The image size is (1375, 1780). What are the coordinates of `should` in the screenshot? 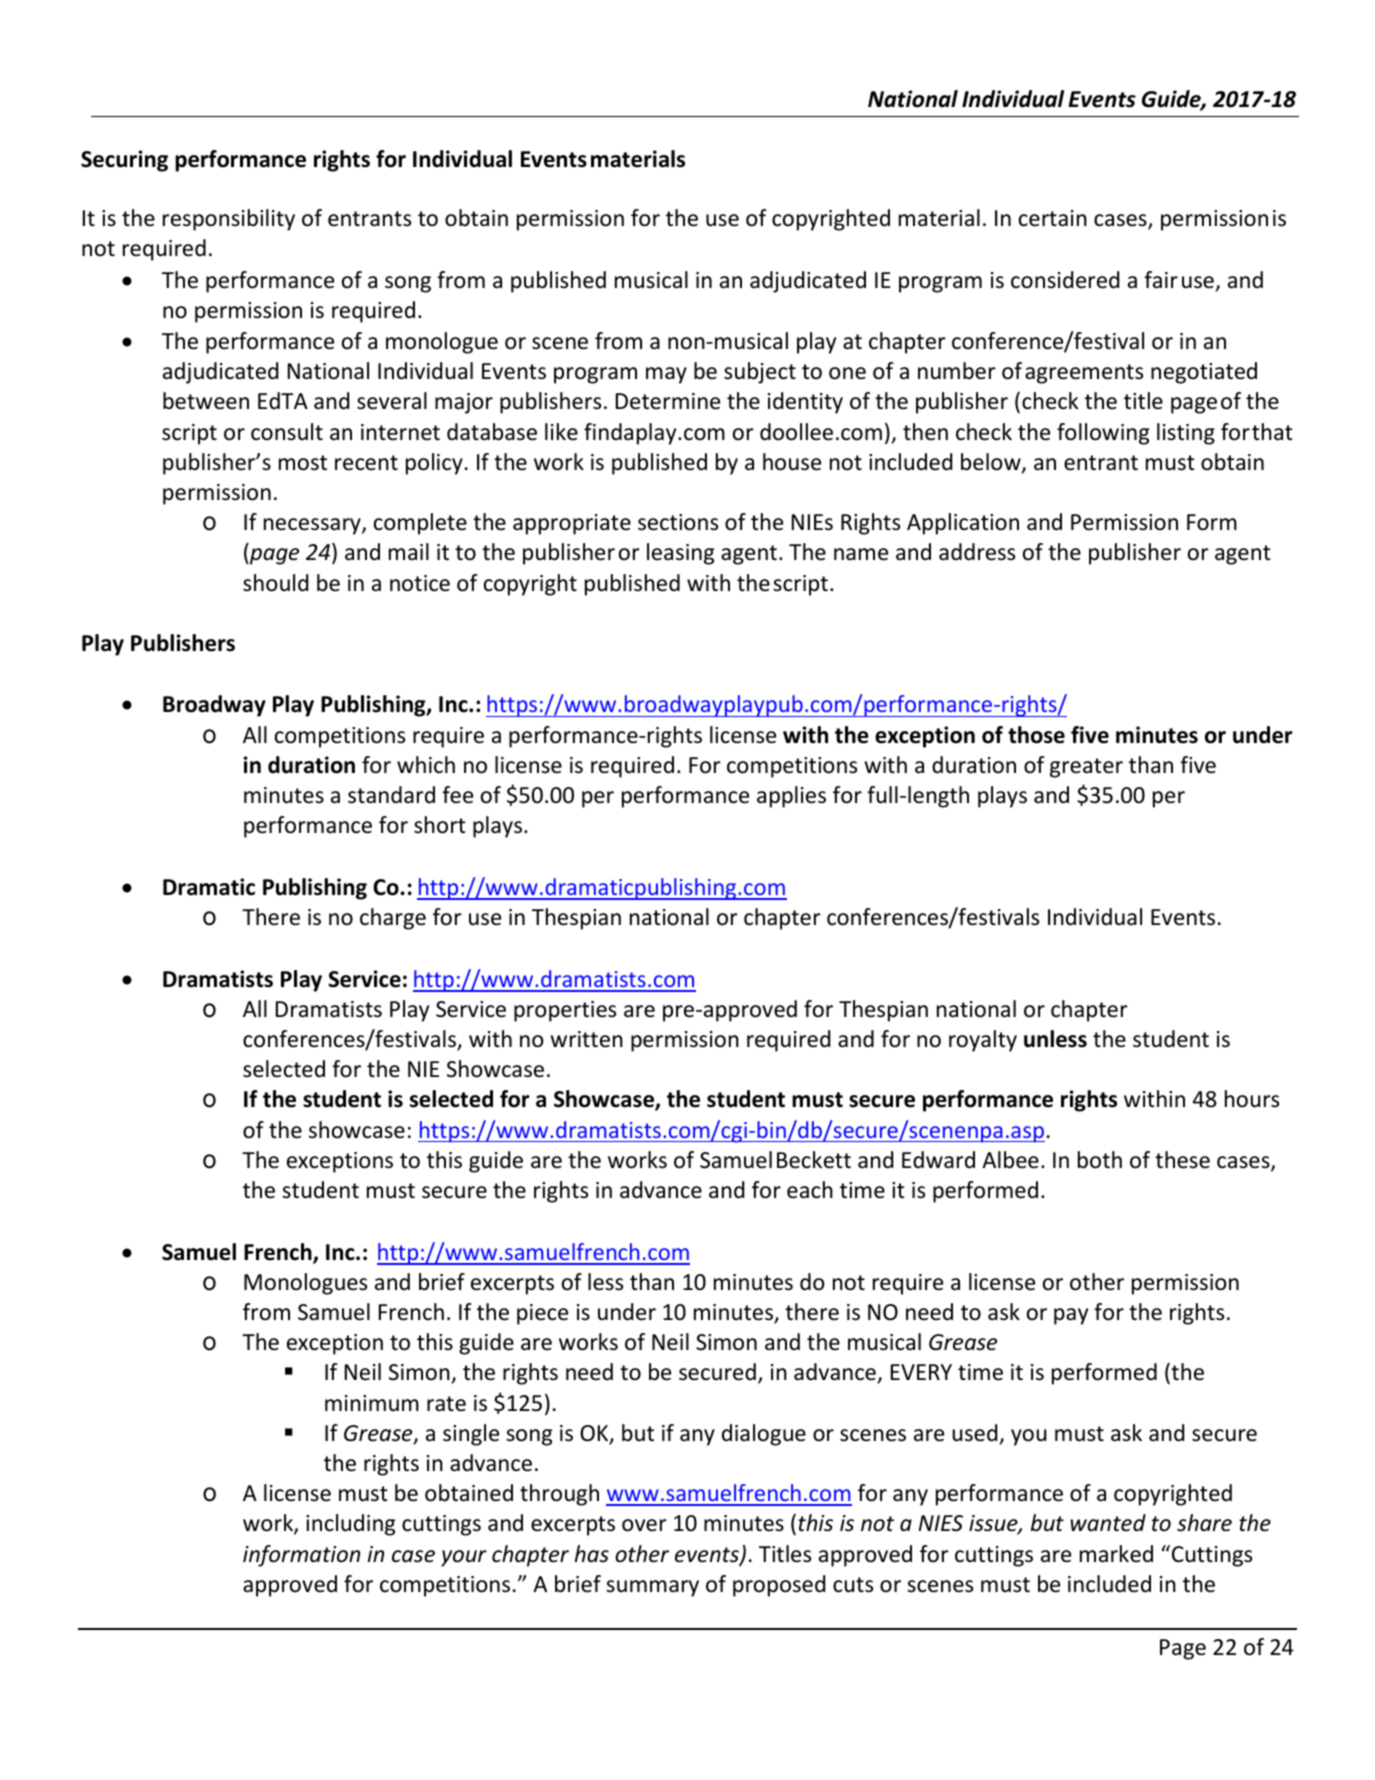 It's located at (275, 583).
